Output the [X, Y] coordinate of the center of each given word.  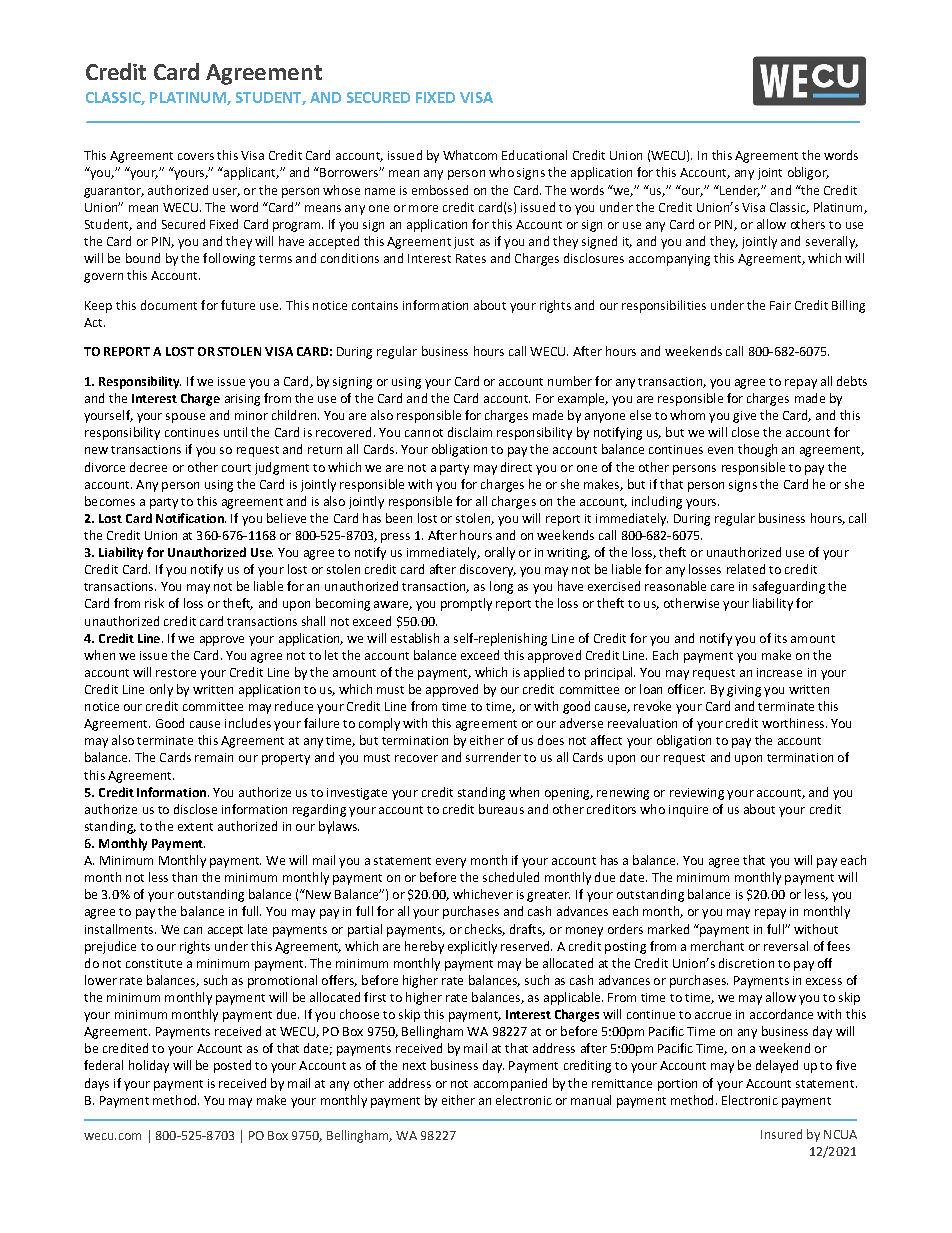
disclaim [470, 432]
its [781, 638]
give [744, 417]
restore [176, 673]
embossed [440, 190]
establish [415, 638]
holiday [149, 1066]
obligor [808, 173]
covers [196, 156]
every [451, 863]
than [184, 877]
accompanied [510, 1084]
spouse [185, 418]
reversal [786, 946]
